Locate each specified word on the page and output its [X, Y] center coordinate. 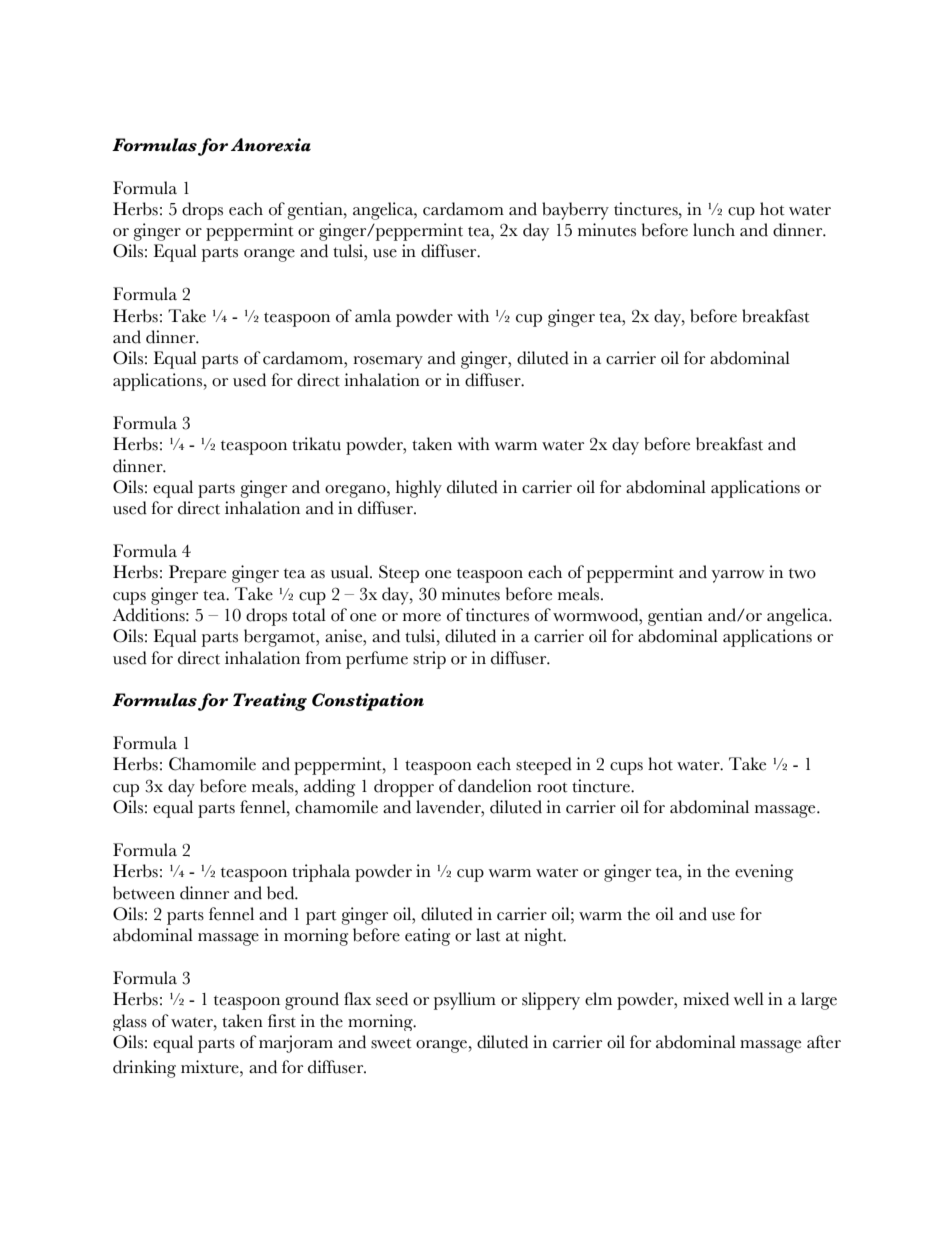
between [144, 893]
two [802, 574]
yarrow [737, 576]
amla [373, 315]
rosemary [388, 362]
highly [419, 489]
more [422, 617]
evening [764, 873]
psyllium [465, 1001]
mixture [211, 1067]
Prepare [197, 574]
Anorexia [271, 145]
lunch [714, 230]
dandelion [495, 786]
